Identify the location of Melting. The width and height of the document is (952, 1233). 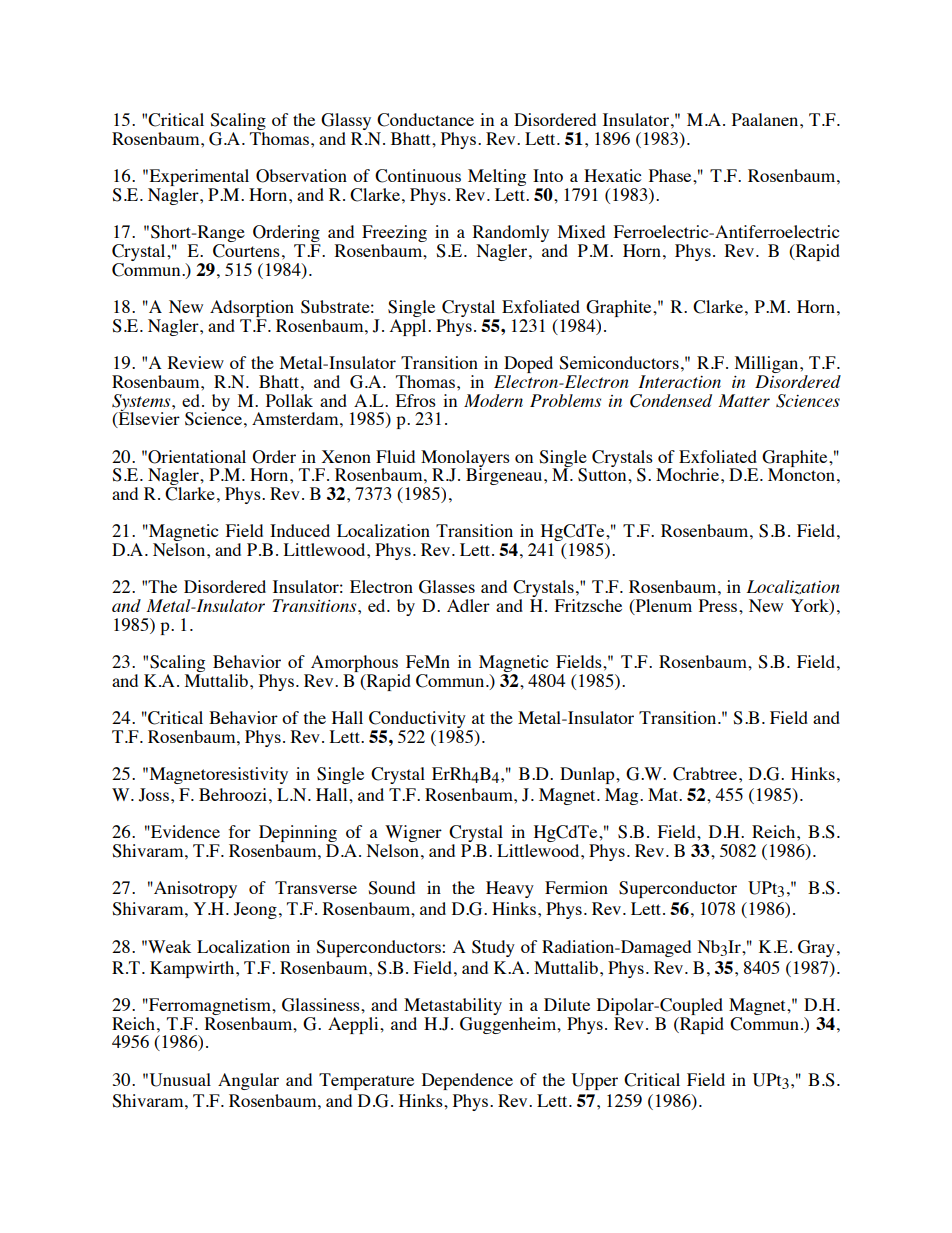
(497, 179).
